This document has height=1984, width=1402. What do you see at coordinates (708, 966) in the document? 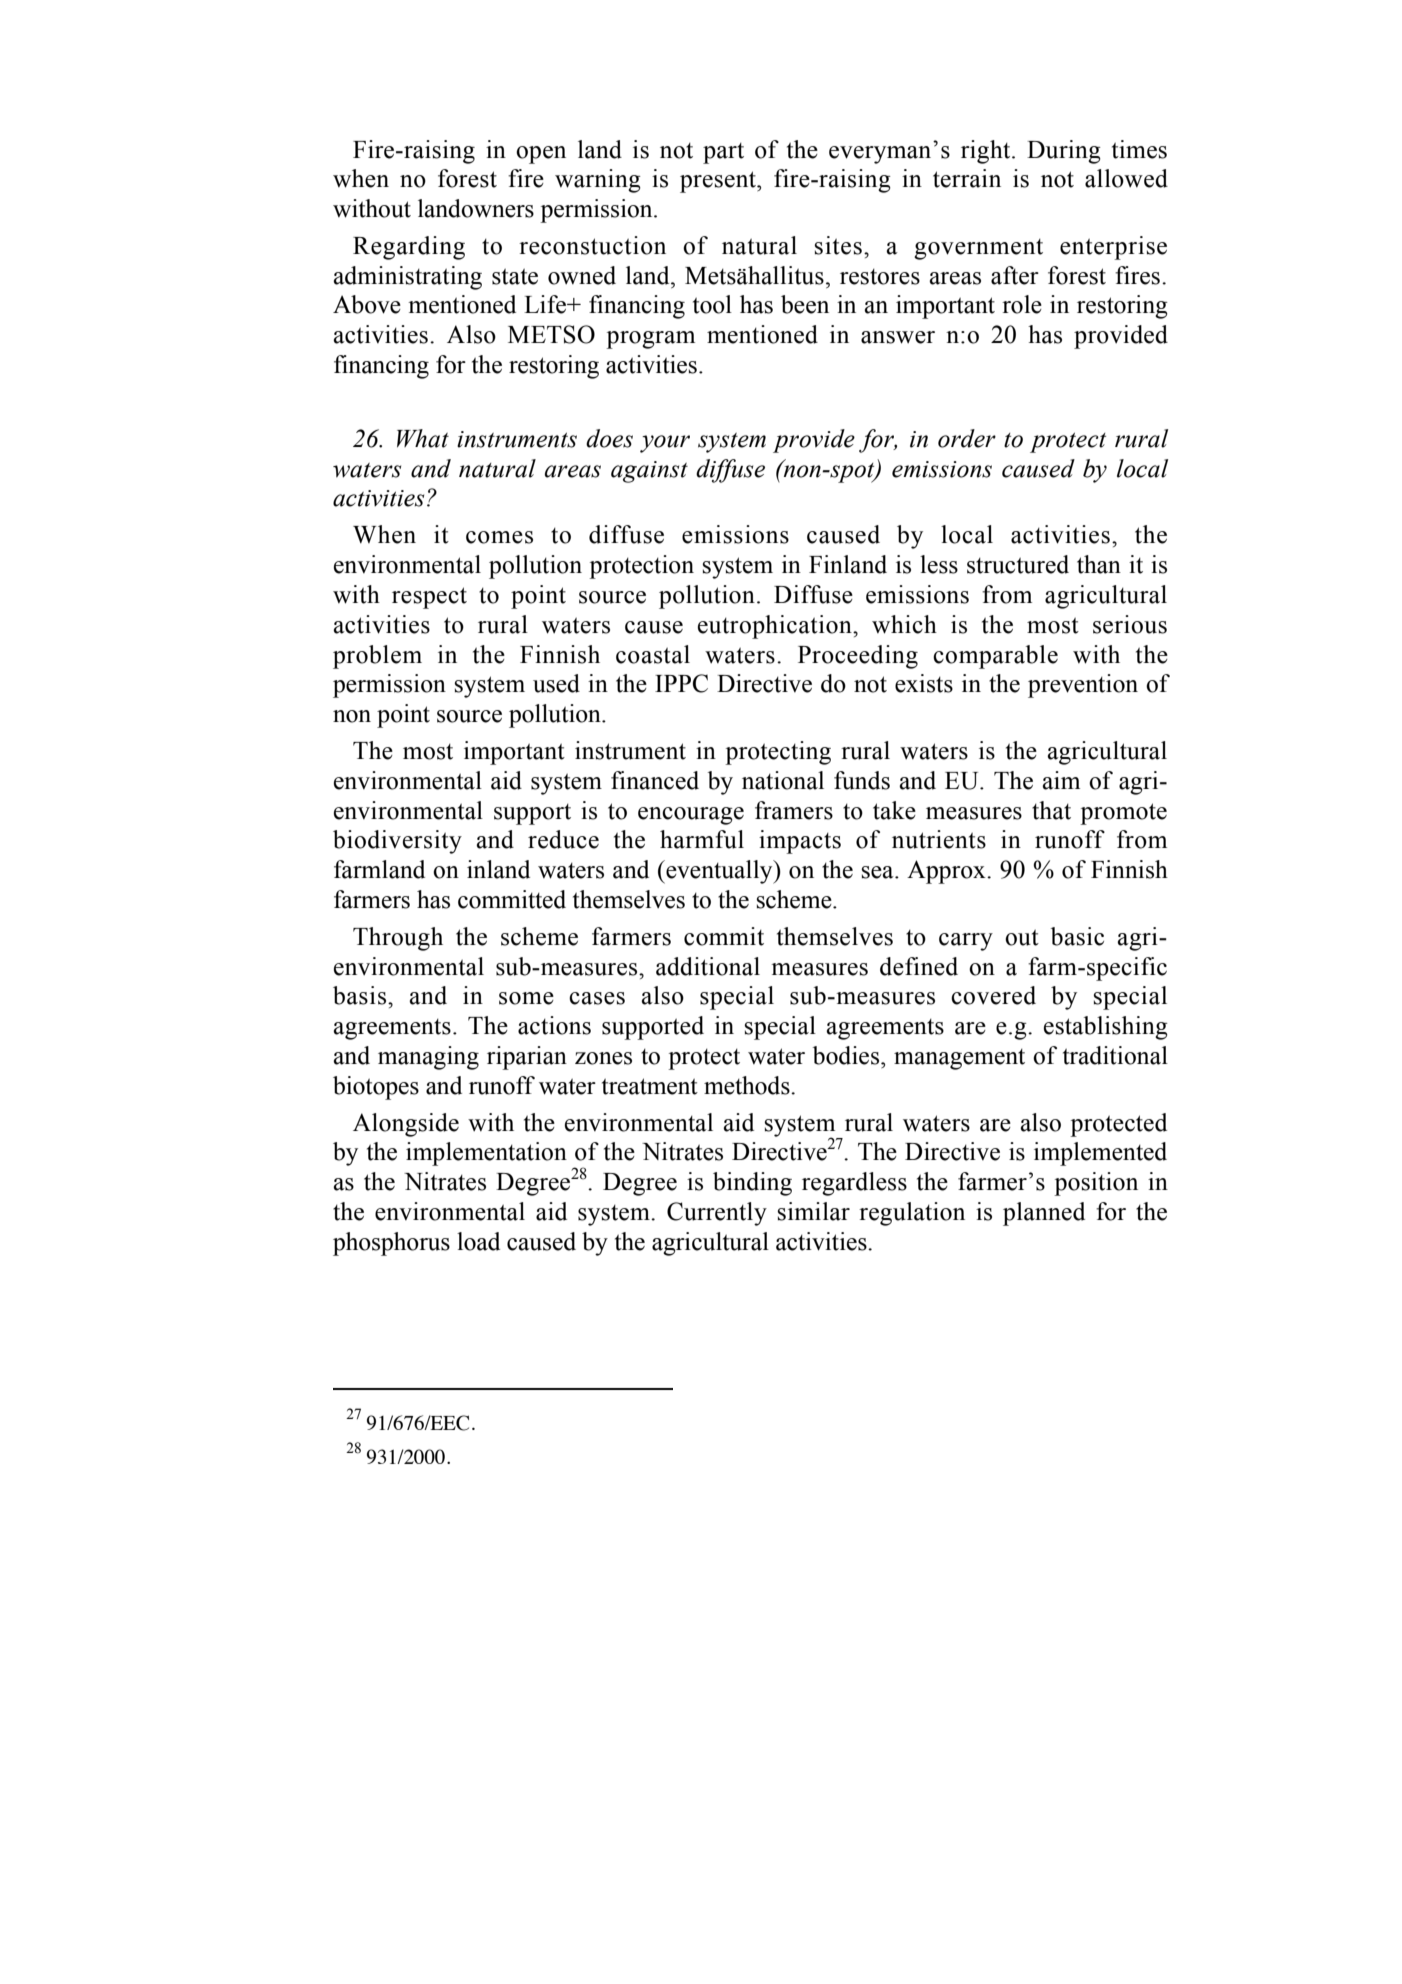
I see `additional` at bounding box center [708, 966].
